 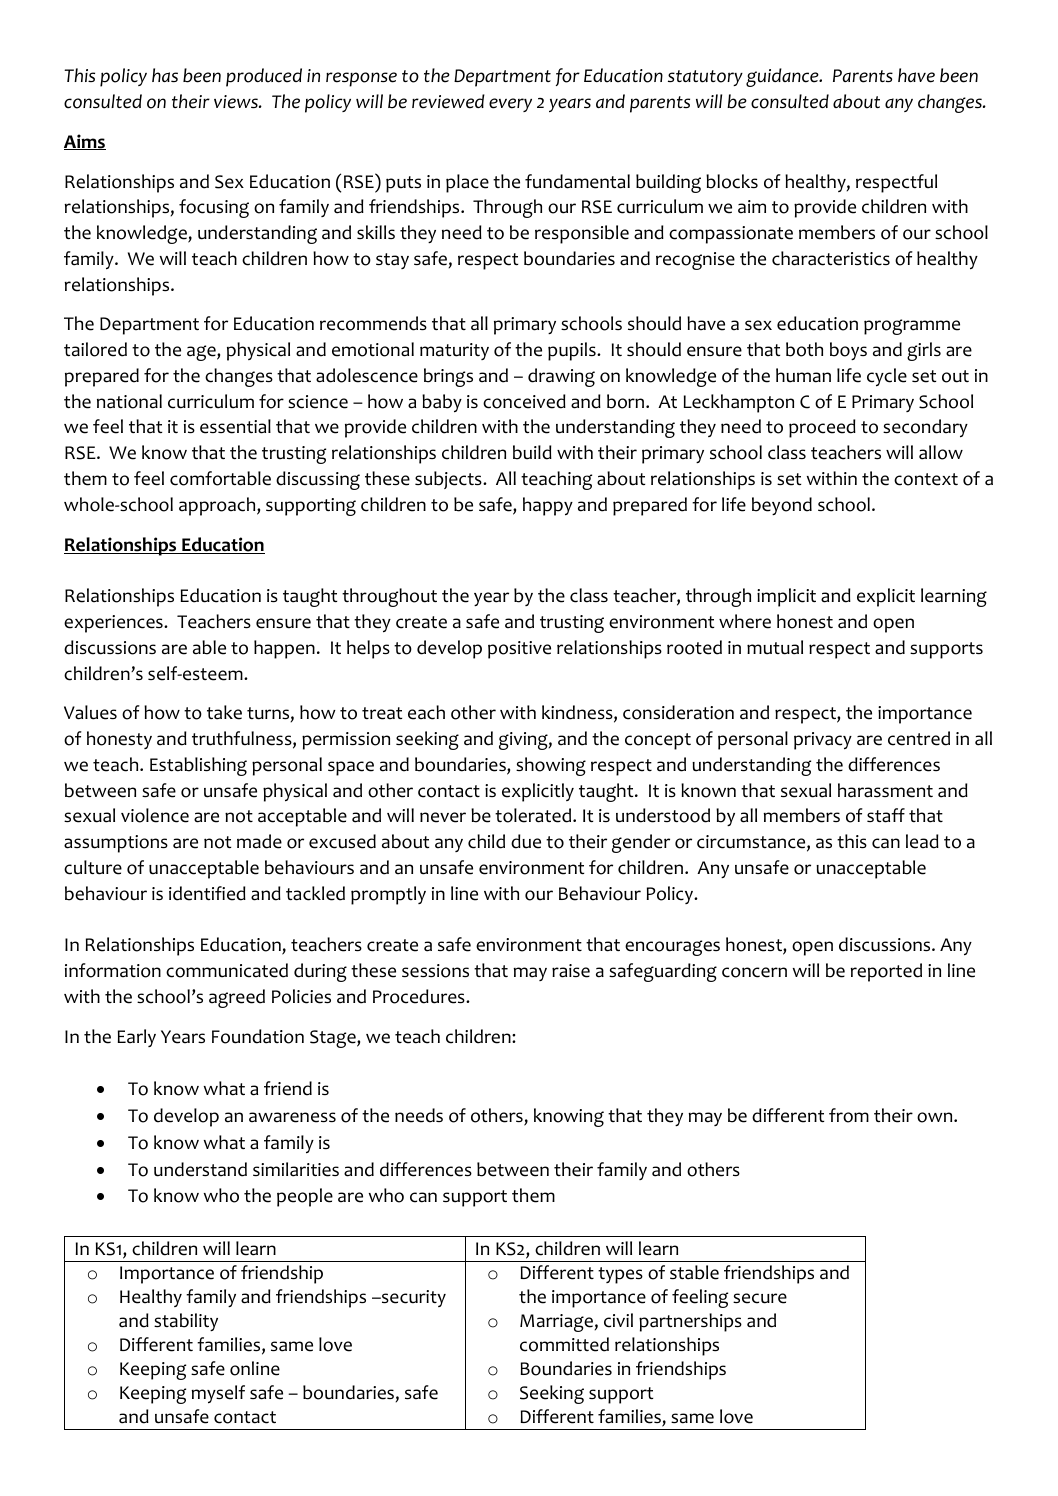 I want to click on guidance, so click(x=783, y=77).
